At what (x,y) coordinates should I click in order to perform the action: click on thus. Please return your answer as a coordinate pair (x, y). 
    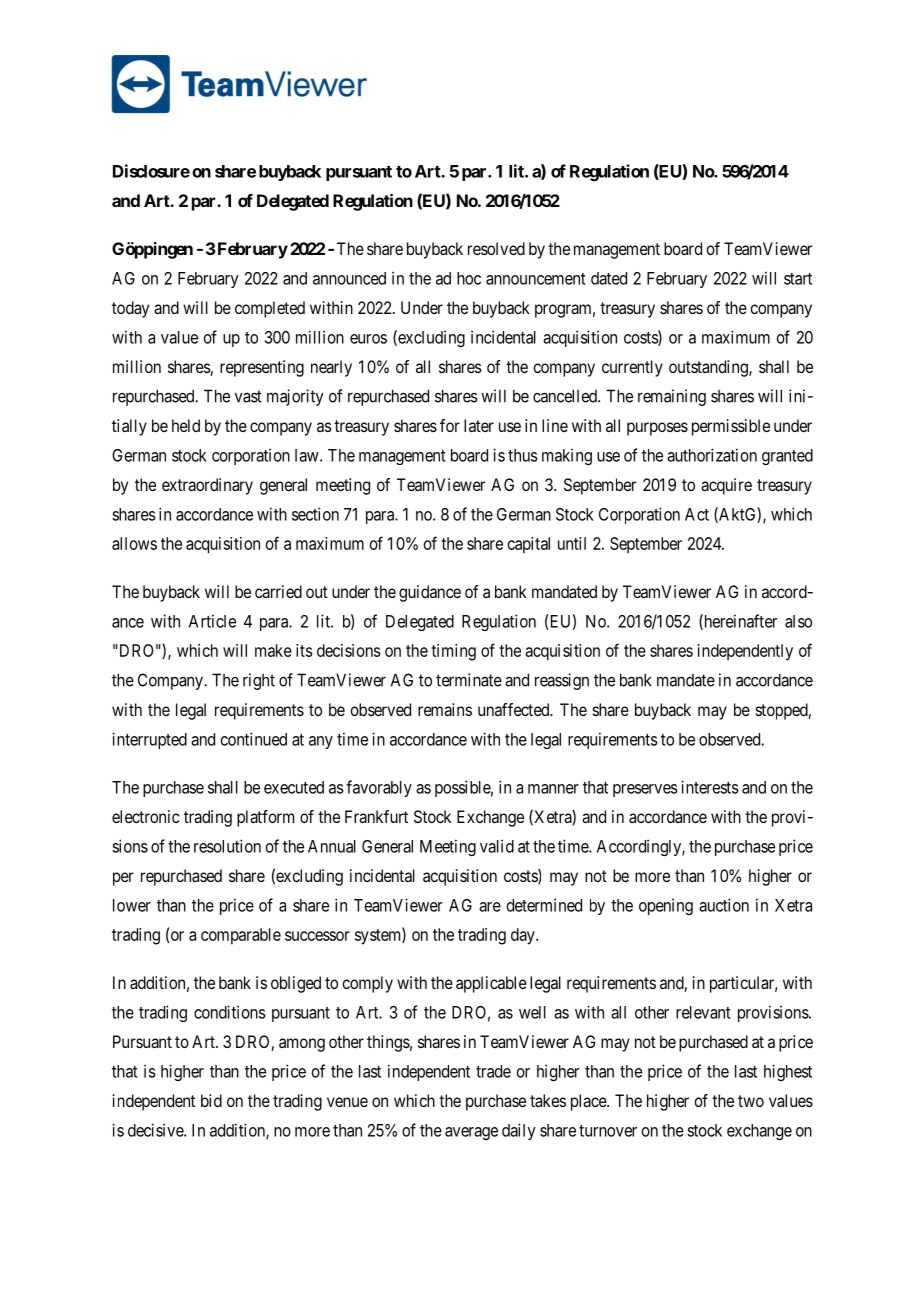
    Looking at the image, I should click on (523, 455).
